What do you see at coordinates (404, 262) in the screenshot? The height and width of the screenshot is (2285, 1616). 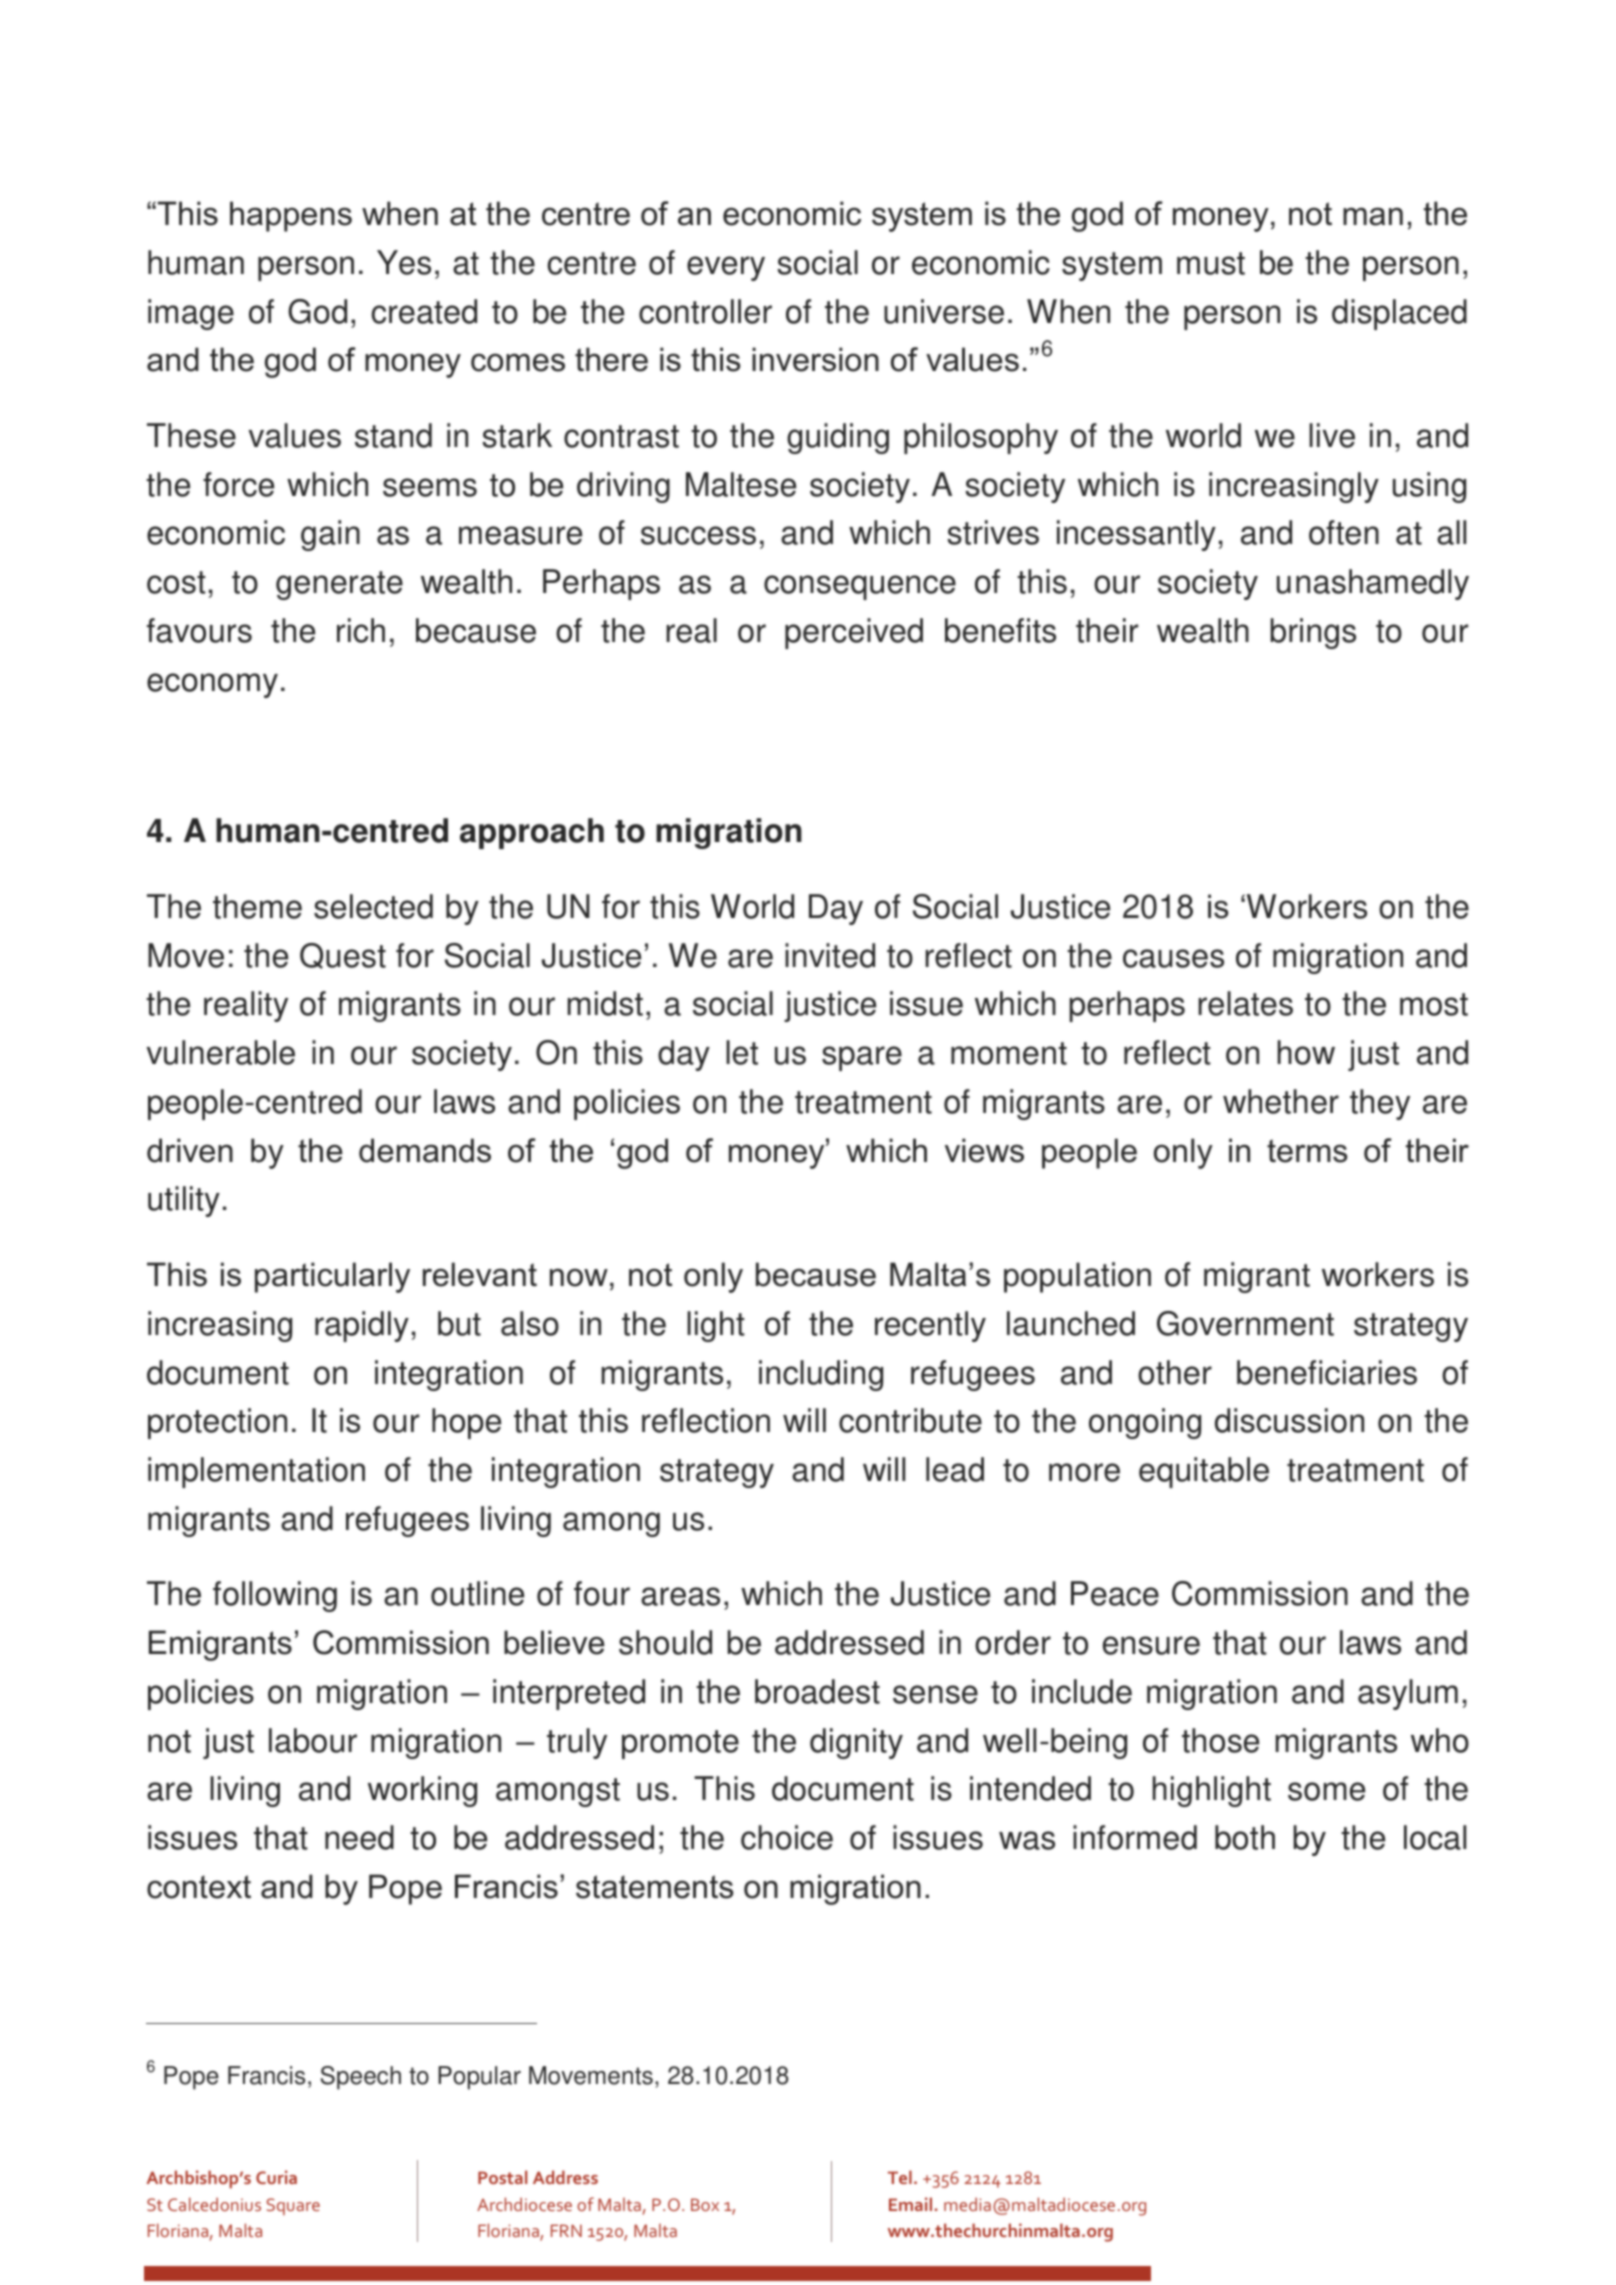 I see `Yes` at bounding box center [404, 262].
